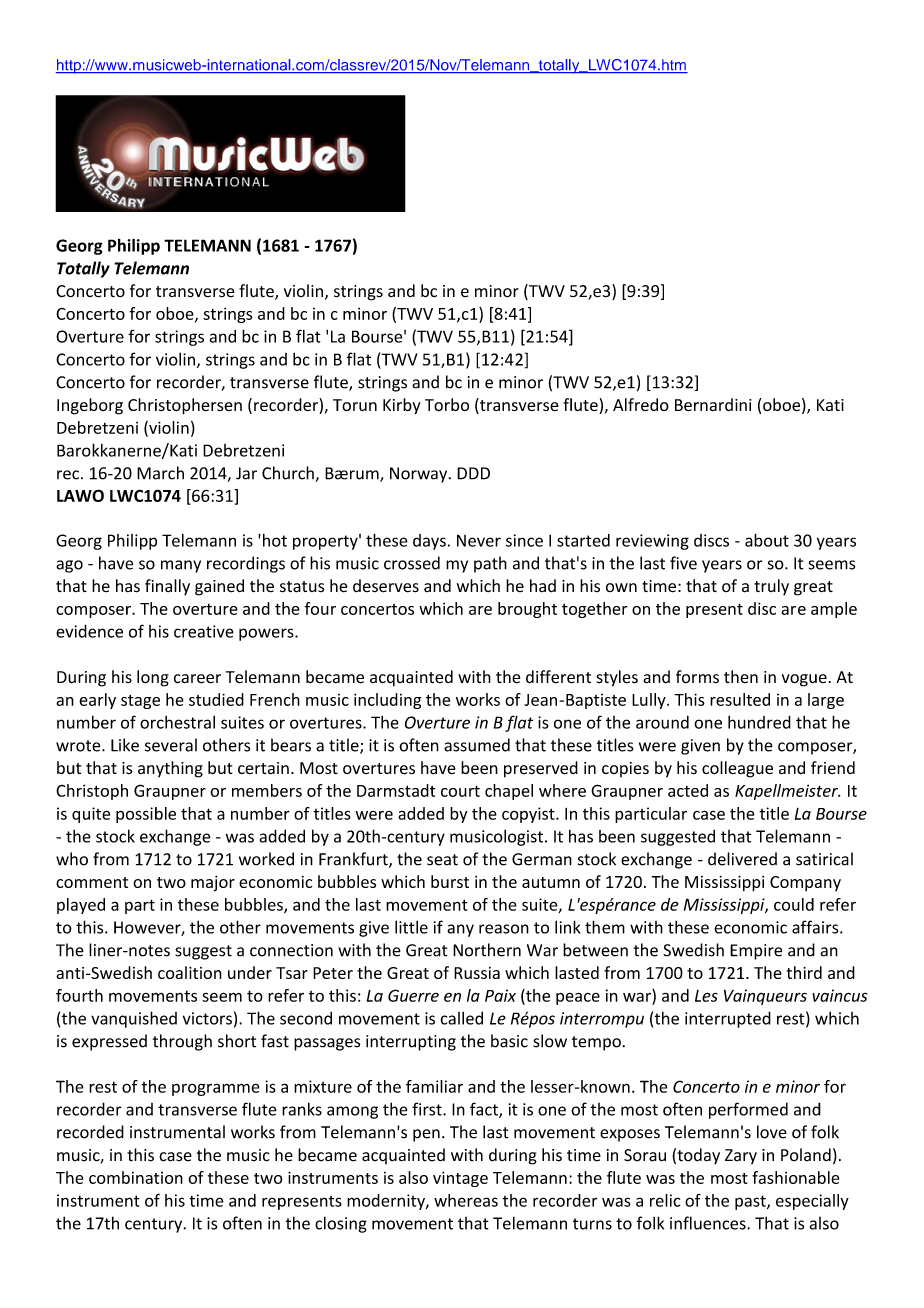 Image resolution: width=924 pixels, height=1308 pixels. I want to click on major, so click(213, 884).
